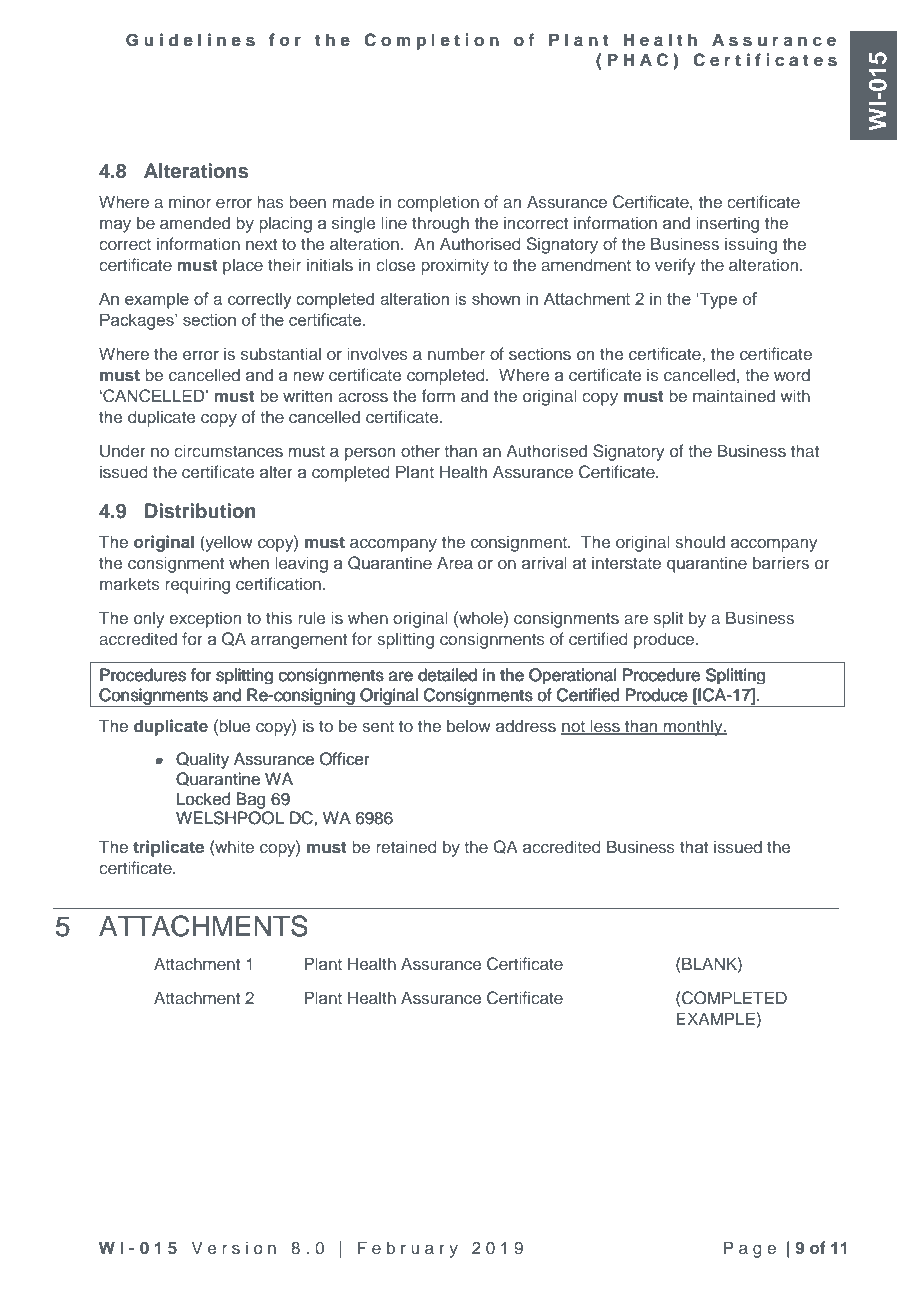 Image resolution: width=924 pixels, height=1308 pixels. Describe the element at coordinates (440, 224) in the image. I see `through` at that location.
